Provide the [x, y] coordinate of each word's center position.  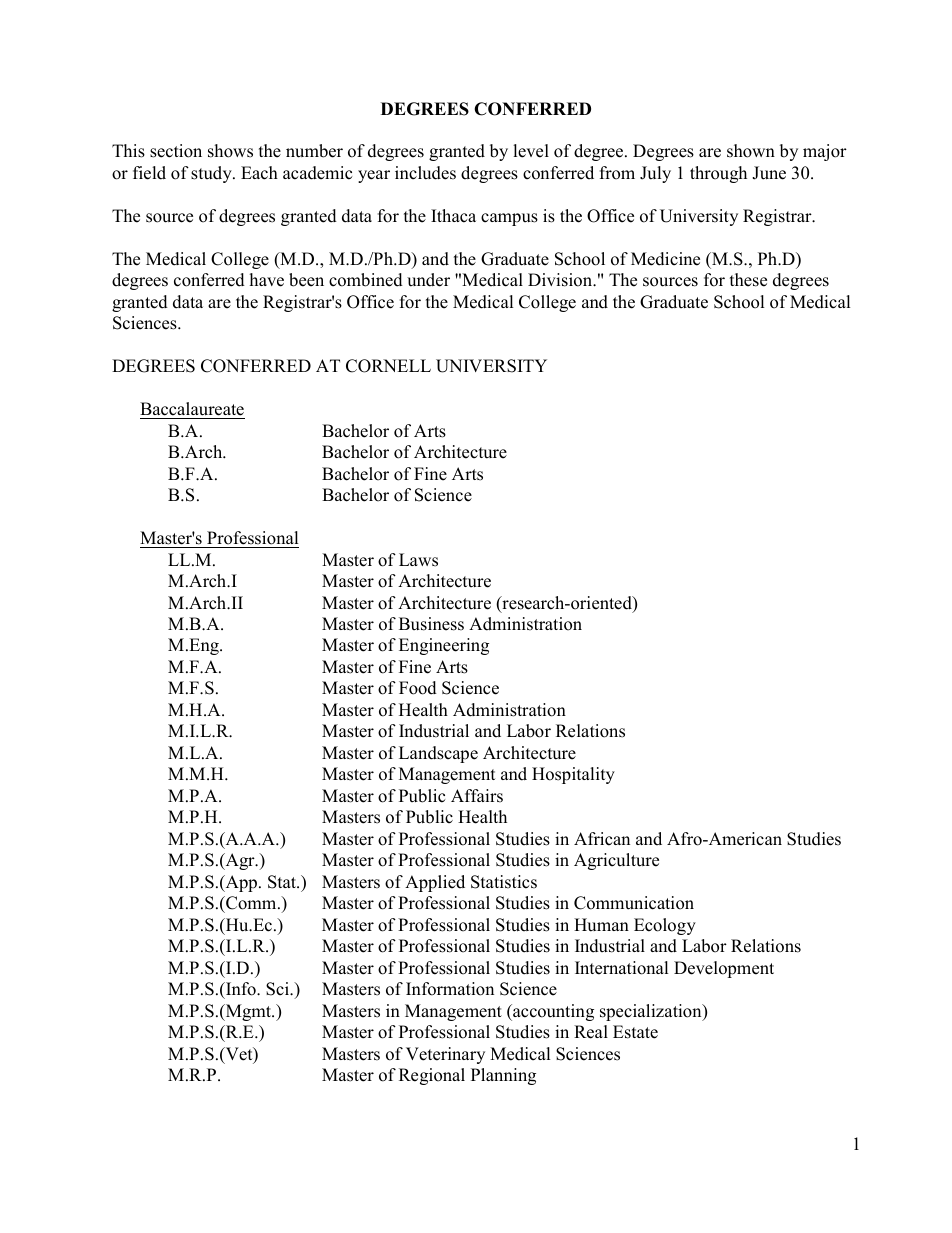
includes [425, 173]
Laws [418, 560]
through [718, 174]
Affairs [477, 796]
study [212, 174]
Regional [432, 1076]
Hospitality [573, 775]
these [748, 280]
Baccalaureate [192, 409]
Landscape [438, 754]
